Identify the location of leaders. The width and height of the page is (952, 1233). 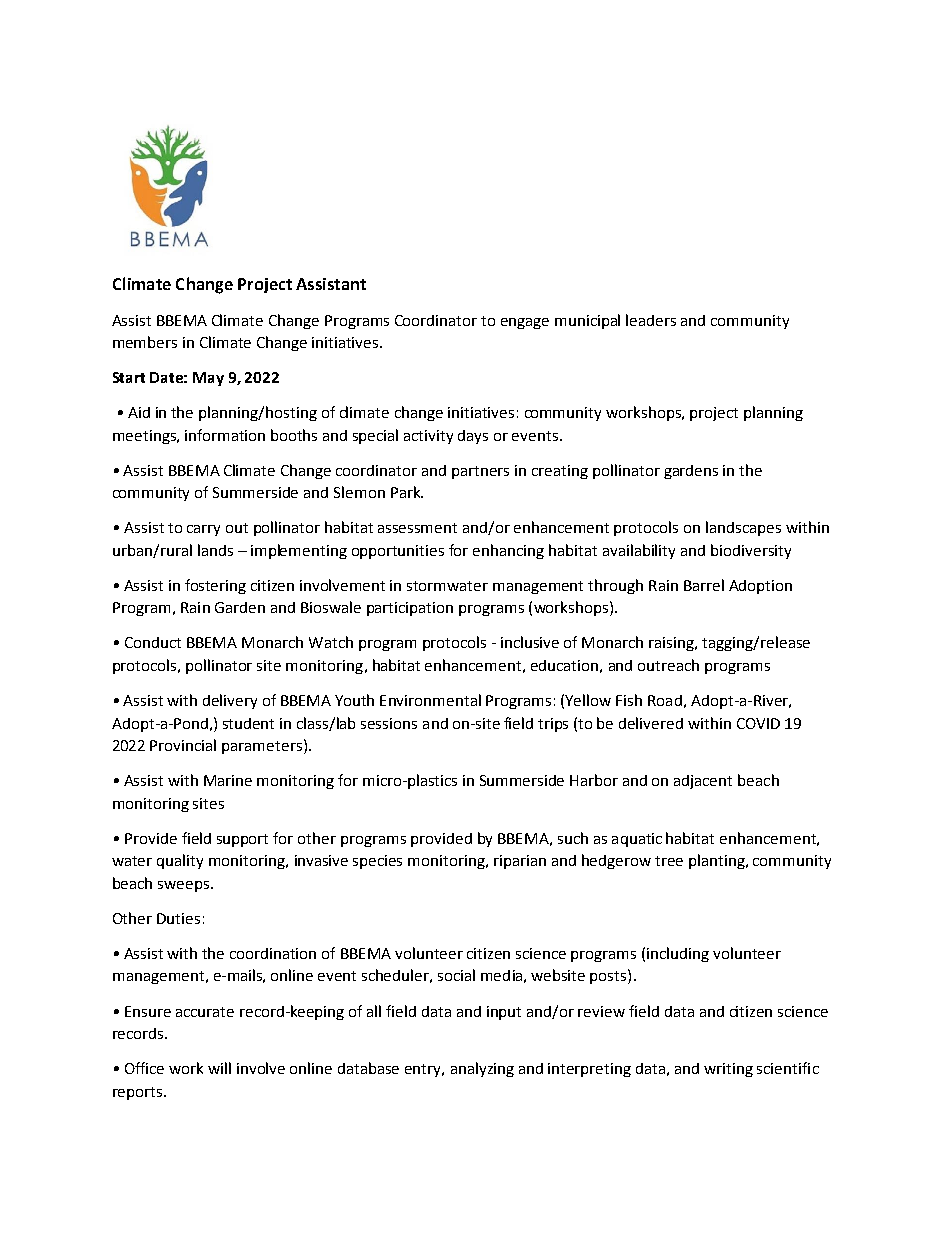
(651, 320).
